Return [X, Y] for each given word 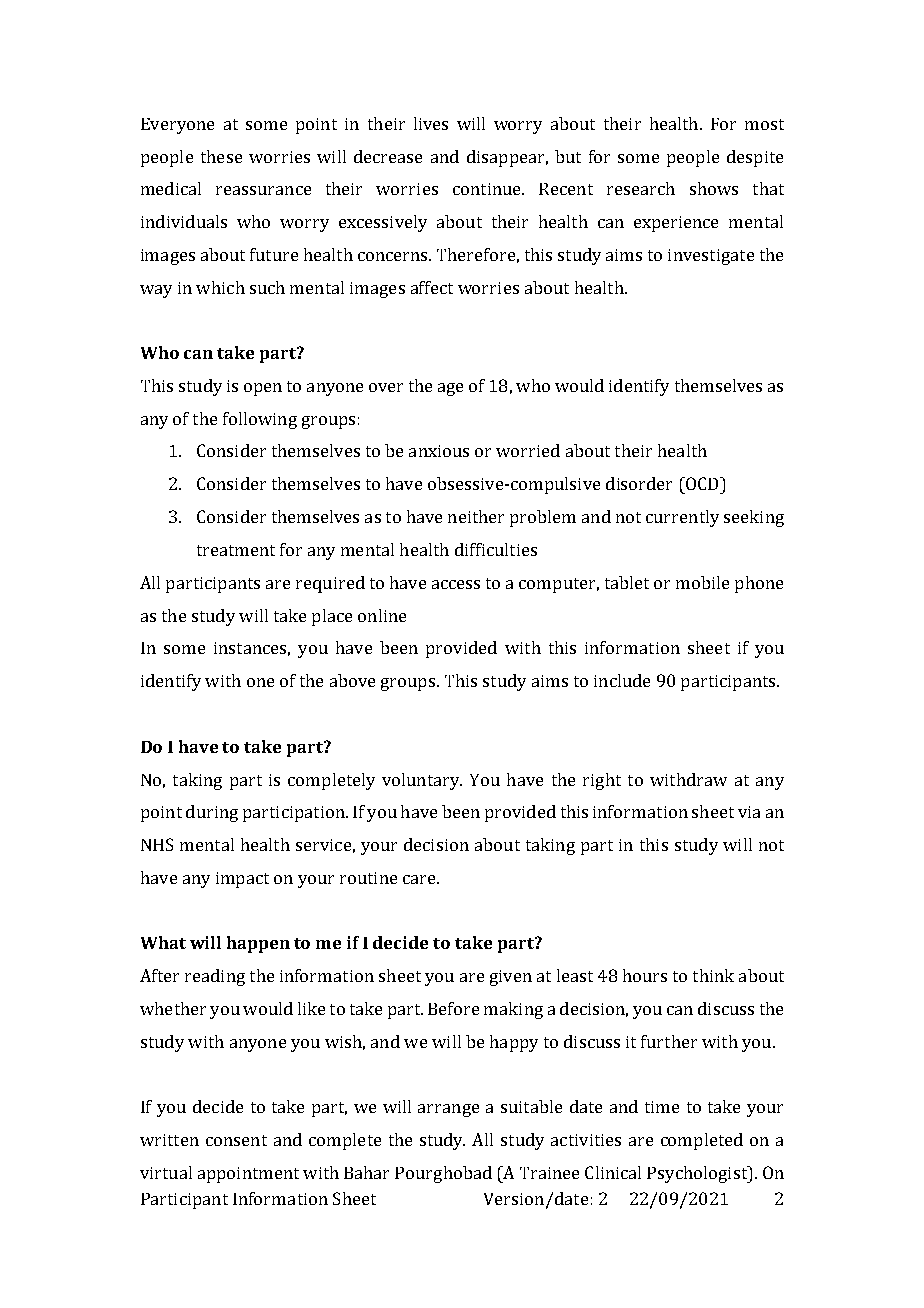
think [713, 975]
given [511, 978]
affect [432, 287]
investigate [711, 257]
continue [488, 189]
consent [236, 1140]
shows [714, 188]
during [212, 813]
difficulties [496, 549]
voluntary [422, 781]
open [263, 389]
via [749, 812]
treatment [236, 550]
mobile [702, 582]
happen [258, 944]
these [221, 156]
